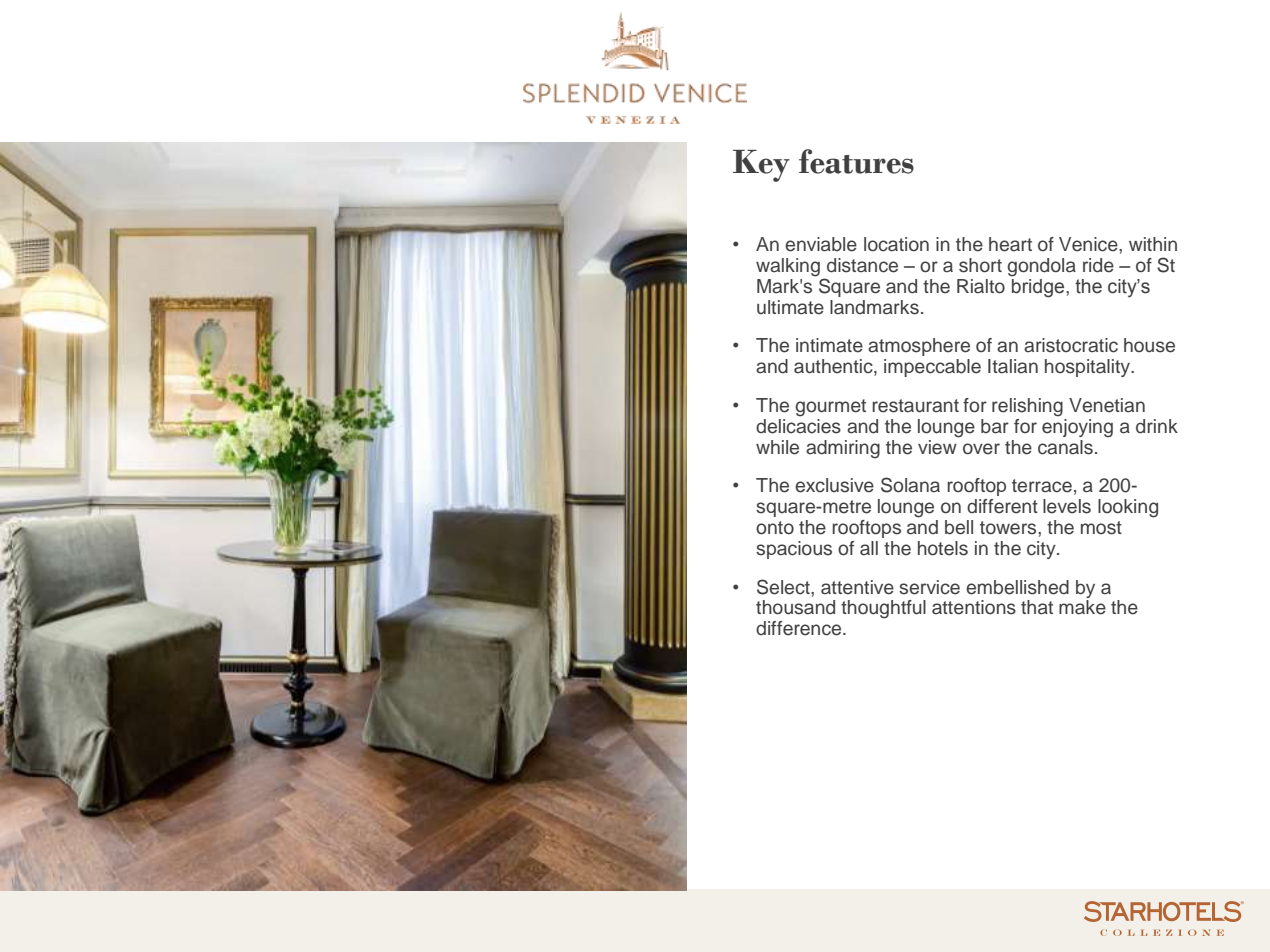 The height and width of the screenshot is (952, 1270). I want to click on make, so click(1082, 607).
